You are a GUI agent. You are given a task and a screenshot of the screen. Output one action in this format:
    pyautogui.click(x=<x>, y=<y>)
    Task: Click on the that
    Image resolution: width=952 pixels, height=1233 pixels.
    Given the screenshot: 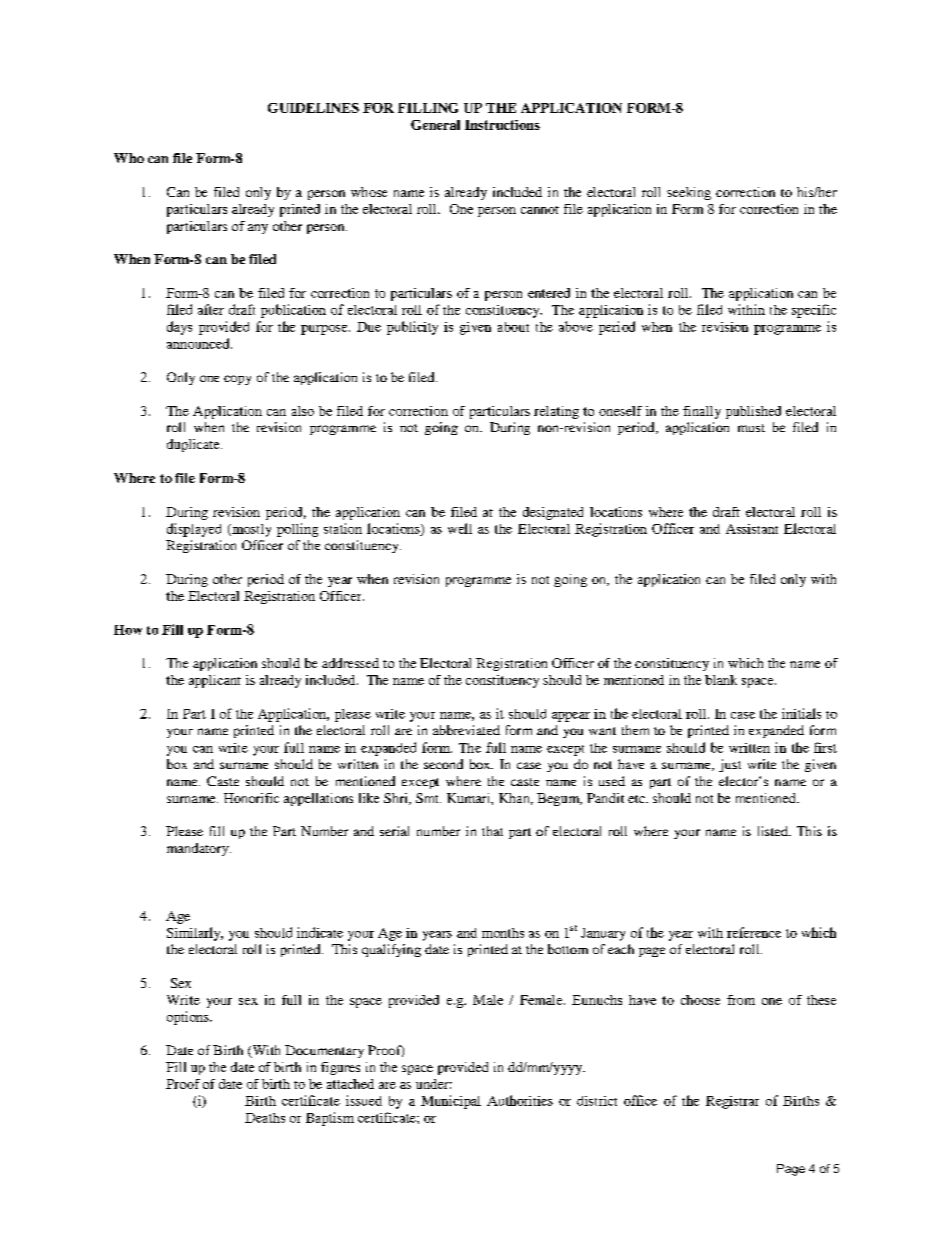 What is the action you would take?
    pyautogui.click(x=492, y=831)
